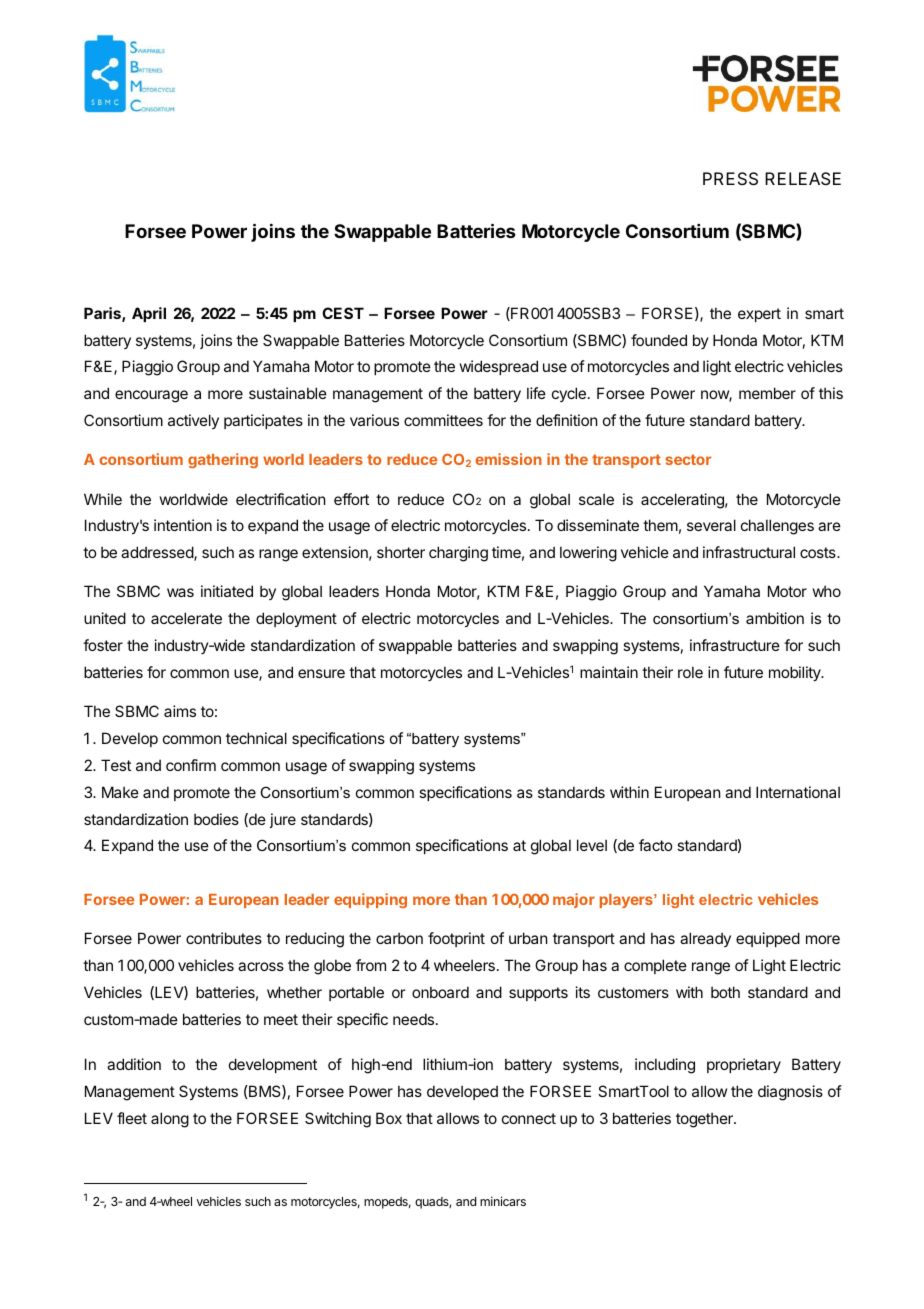 The height and width of the document is (1309, 924). What do you see at coordinates (744, 1065) in the document?
I see `proprietary` at bounding box center [744, 1065].
